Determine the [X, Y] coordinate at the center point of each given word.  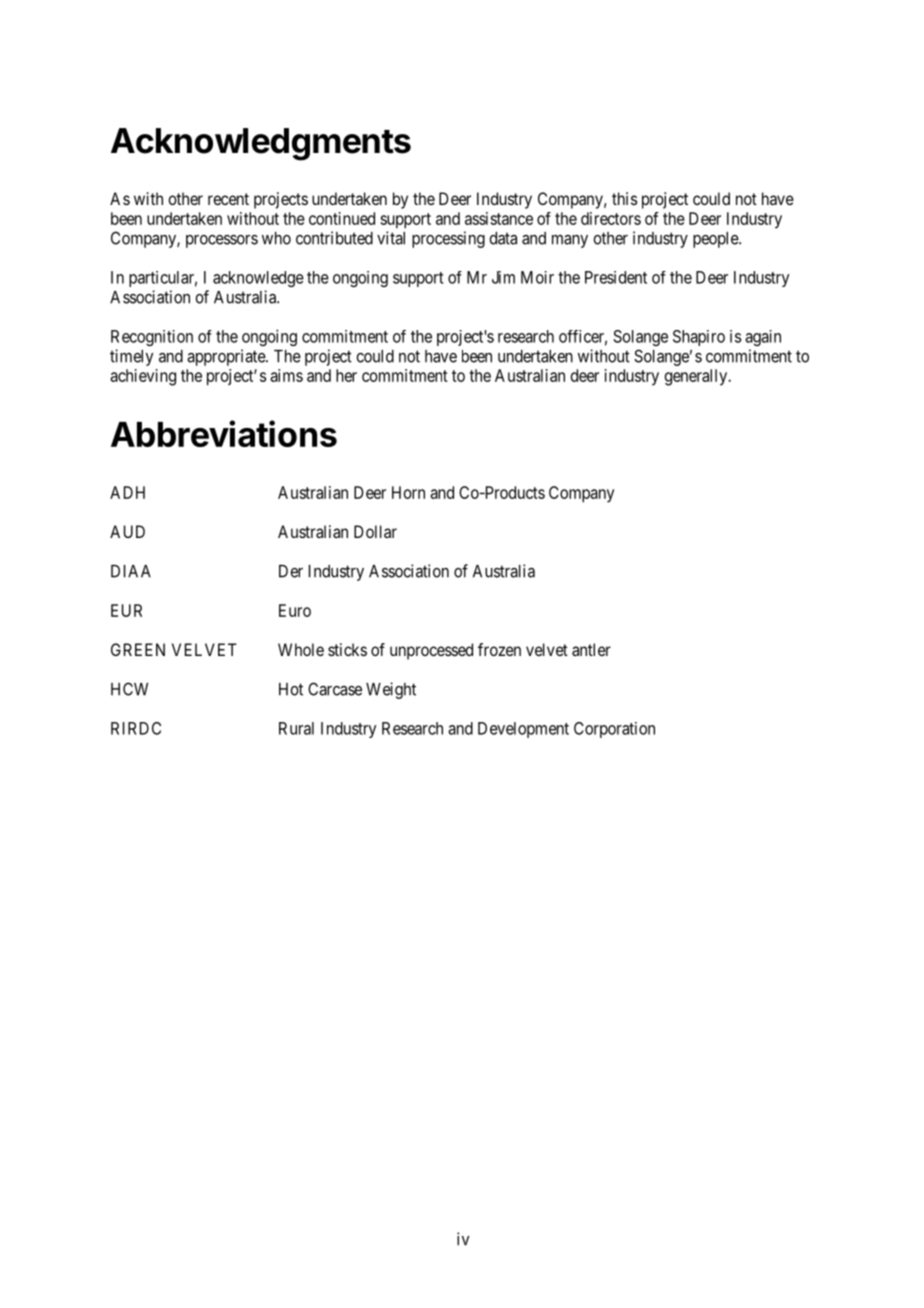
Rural [296, 728]
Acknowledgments [261, 144]
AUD [127, 531]
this [624, 198]
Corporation [614, 730]
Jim [503, 277]
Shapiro [699, 338]
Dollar [375, 531]
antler [591, 649]
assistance [499, 218]
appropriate [227, 357]
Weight [391, 690]
